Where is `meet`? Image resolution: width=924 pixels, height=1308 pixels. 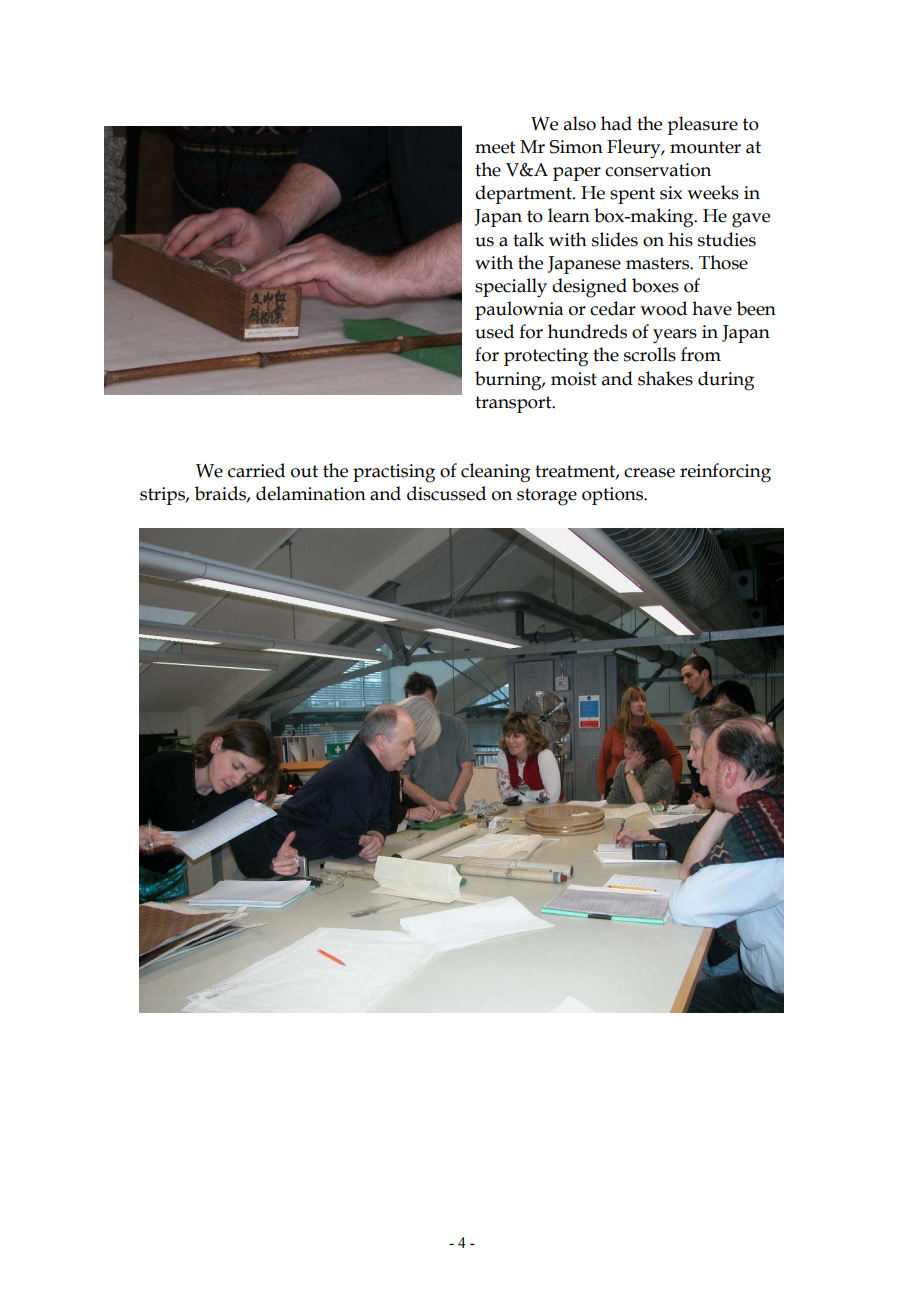
meet is located at coordinates (495, 147).
